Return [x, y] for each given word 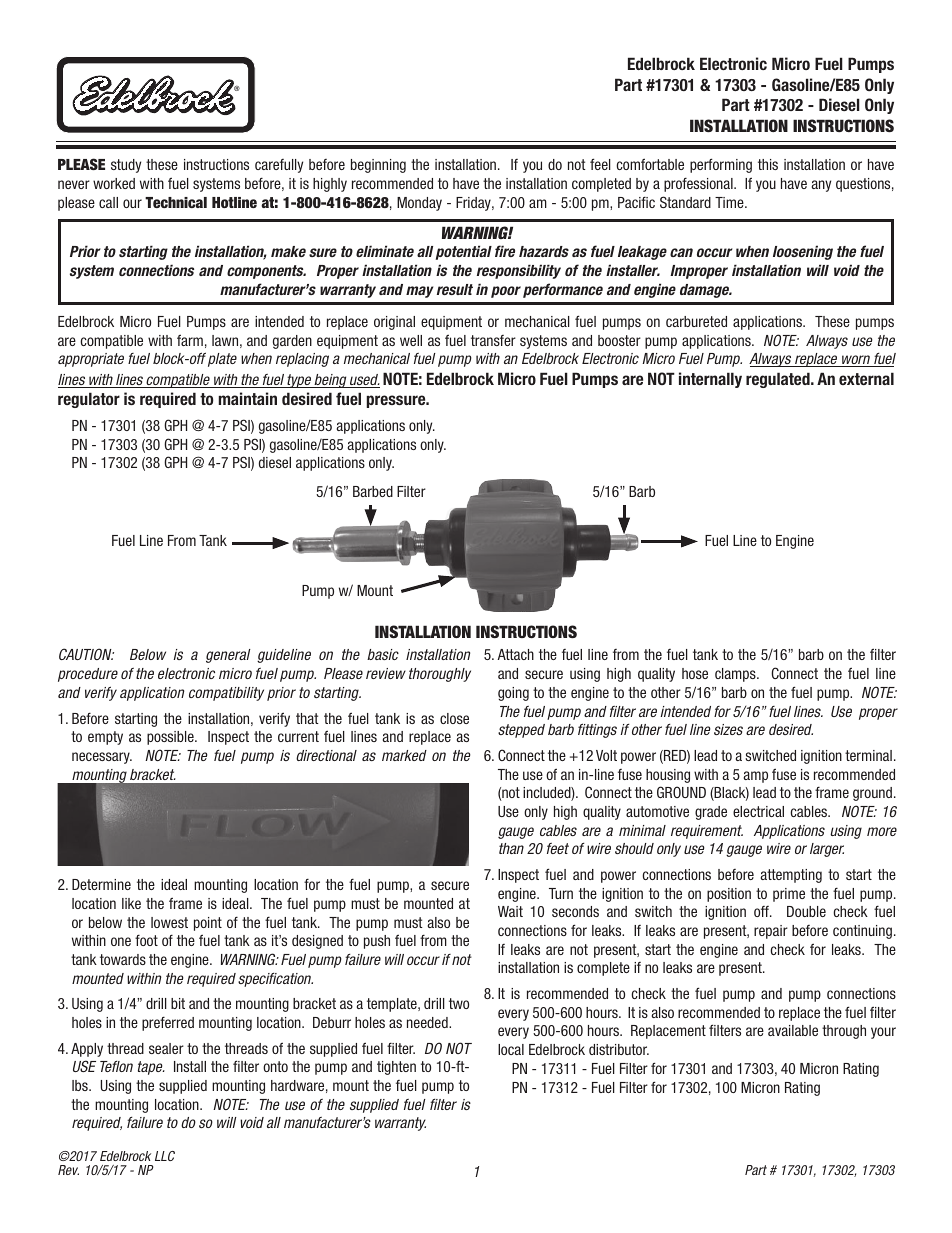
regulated [779, 380]
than [511, 848]
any [821, 186]
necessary [102, 758]
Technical [176, 202]
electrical [758, 811]
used [364, 381]
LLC [165, 1156]
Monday [419, 204]
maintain [247, 398]
